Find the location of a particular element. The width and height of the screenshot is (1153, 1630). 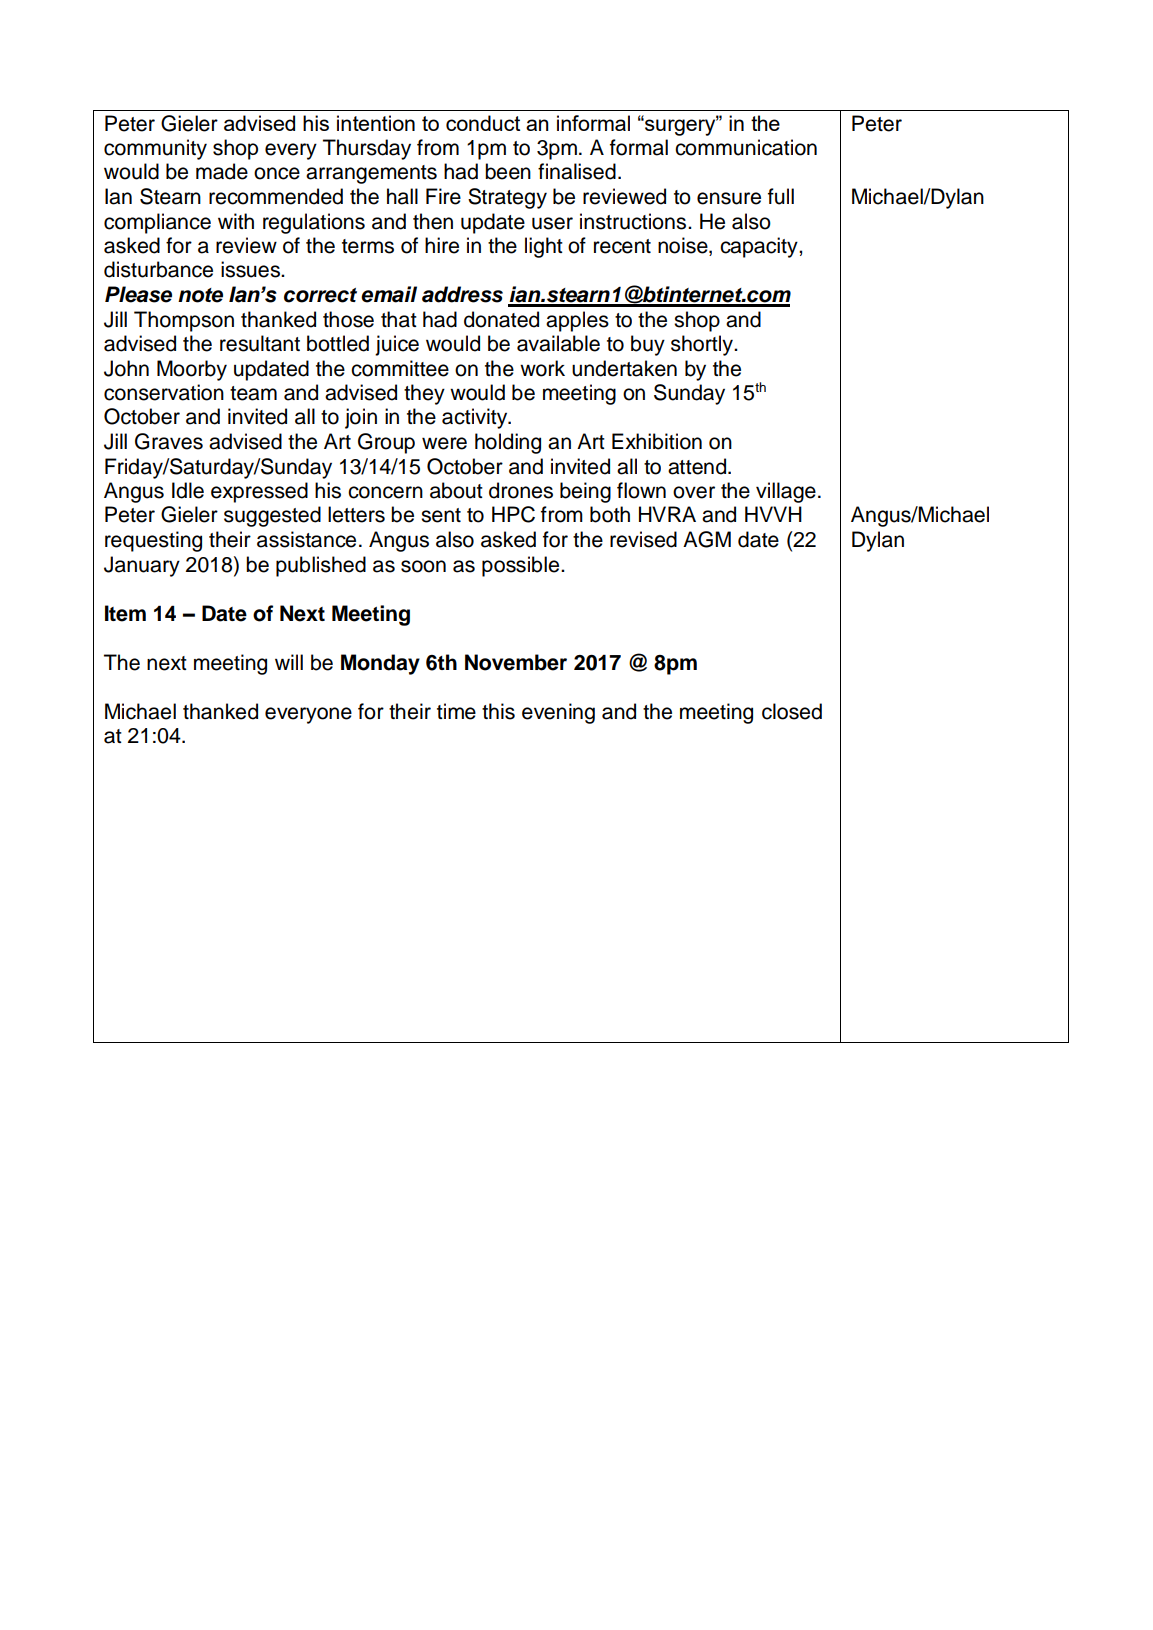

issues is located at coordinates (251, 269).
